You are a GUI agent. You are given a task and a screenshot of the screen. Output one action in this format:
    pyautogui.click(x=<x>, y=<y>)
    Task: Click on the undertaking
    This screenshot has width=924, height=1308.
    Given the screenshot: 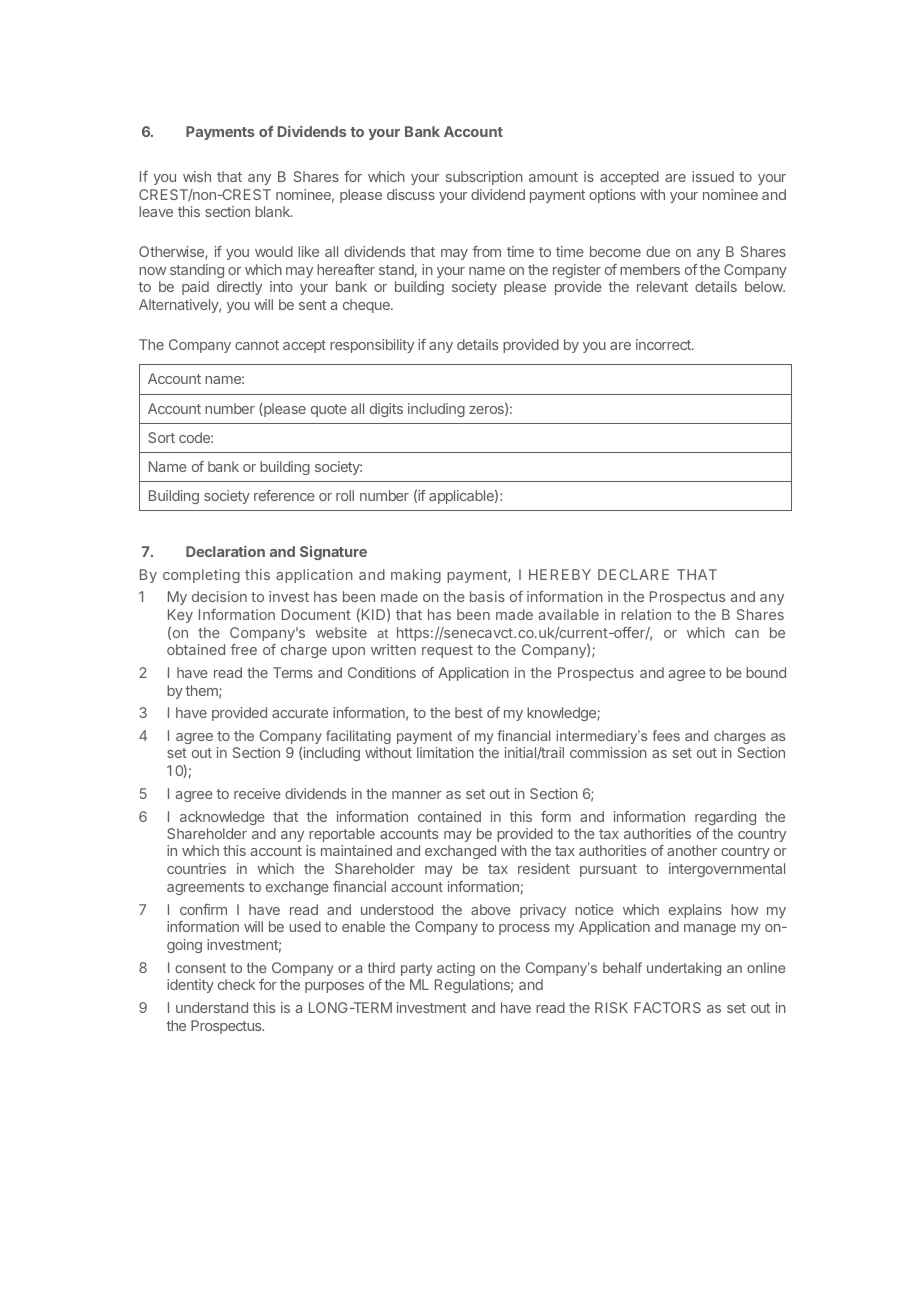 What is the action you would take?
    pyautogui.click(x=684, y=969)
